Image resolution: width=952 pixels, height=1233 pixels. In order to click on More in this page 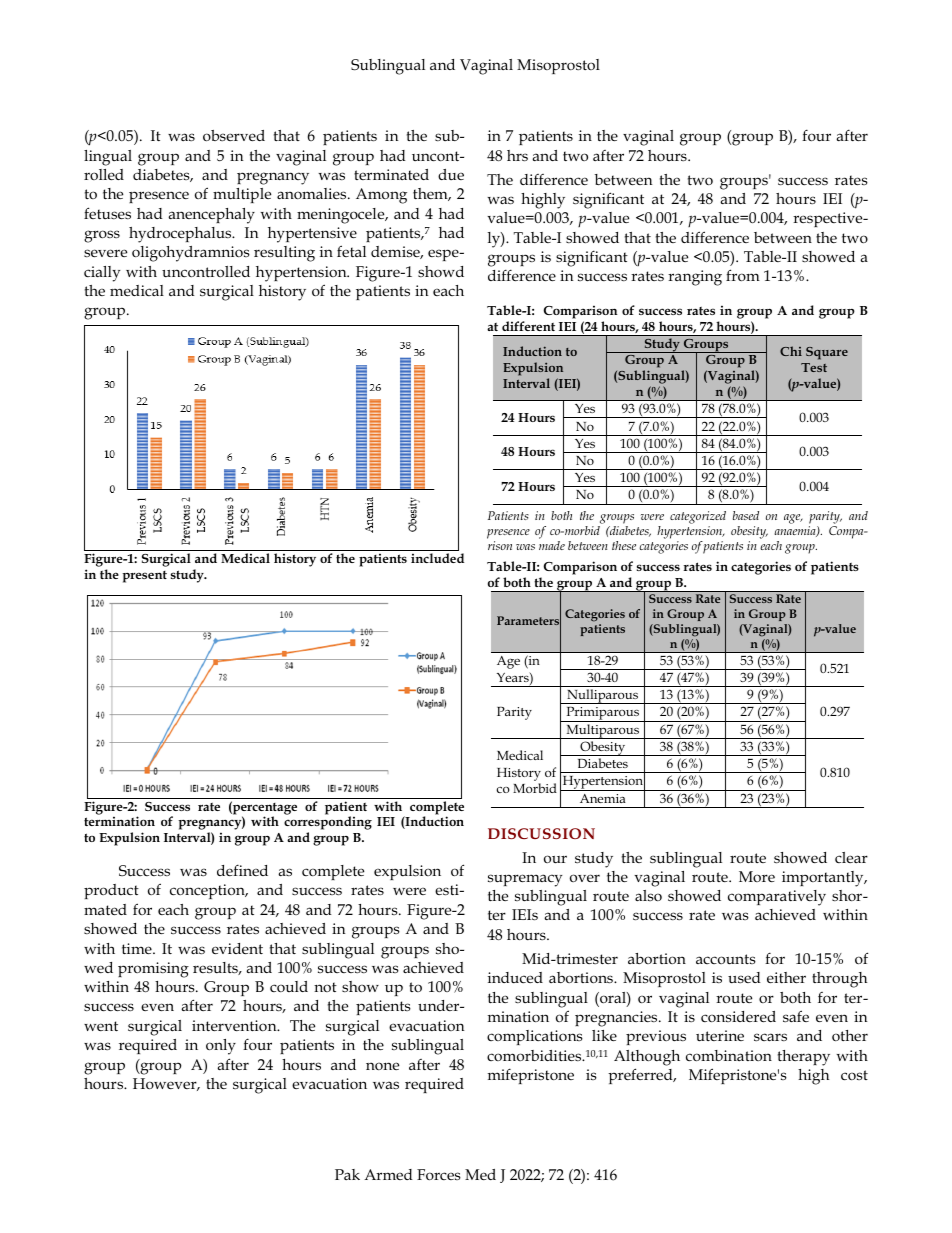, I will do `click(757, 876)`.
